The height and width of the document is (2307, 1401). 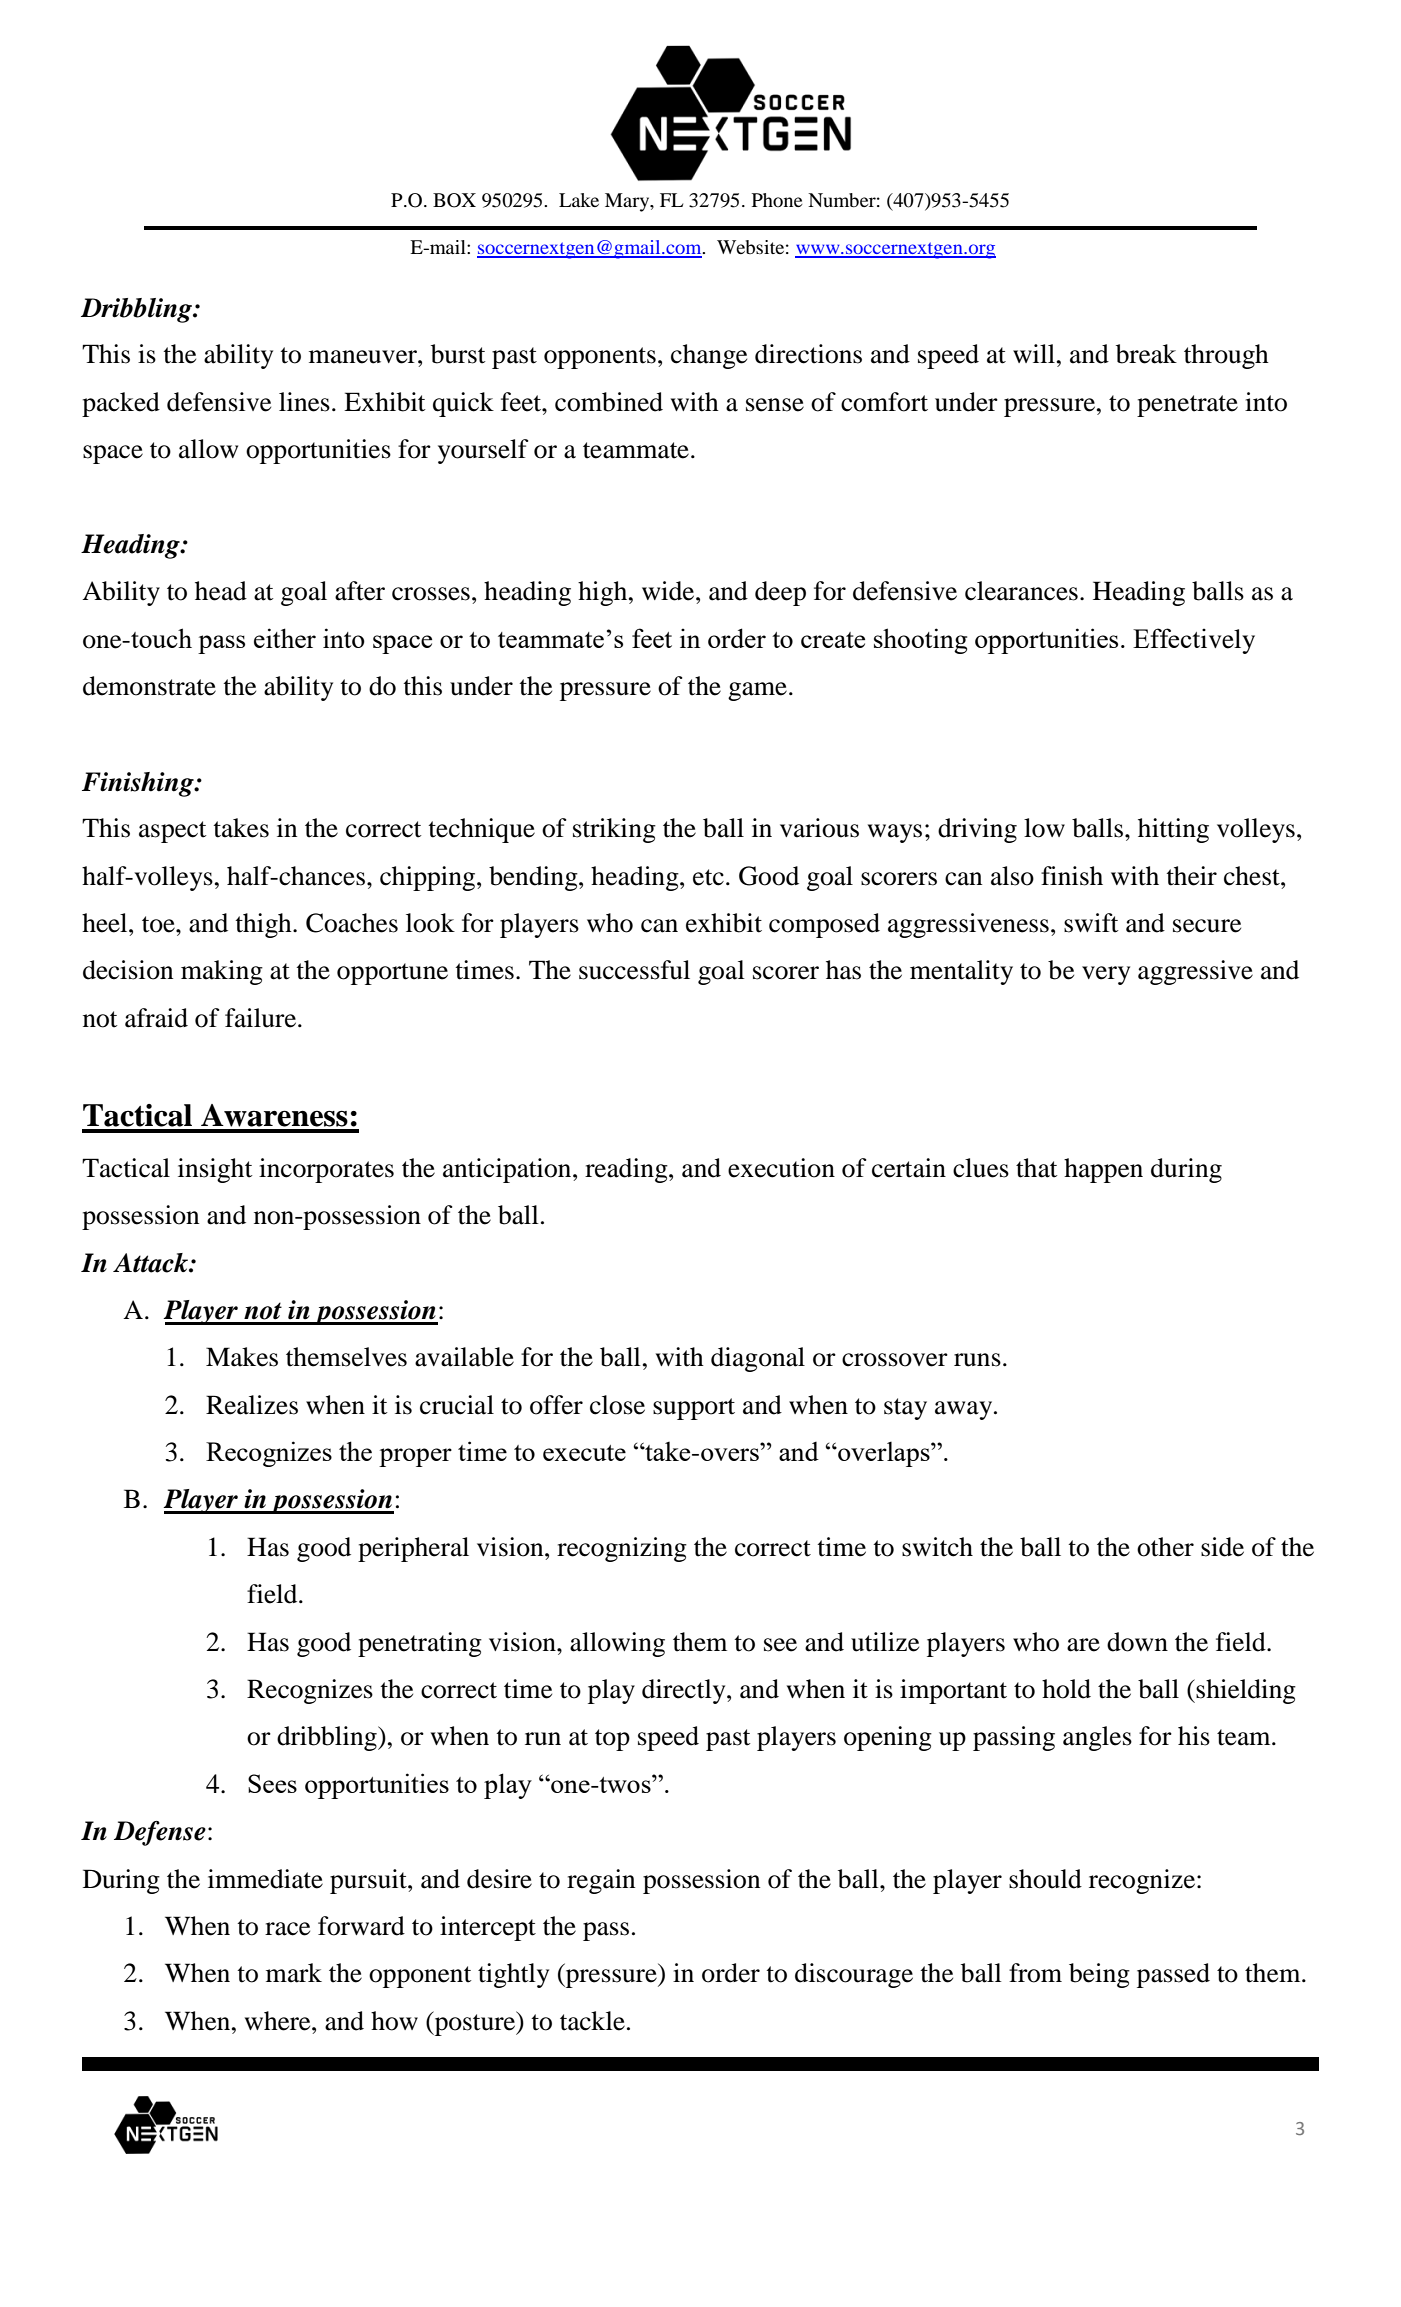 I want to click on mark, so click(x=294, y=1973).
